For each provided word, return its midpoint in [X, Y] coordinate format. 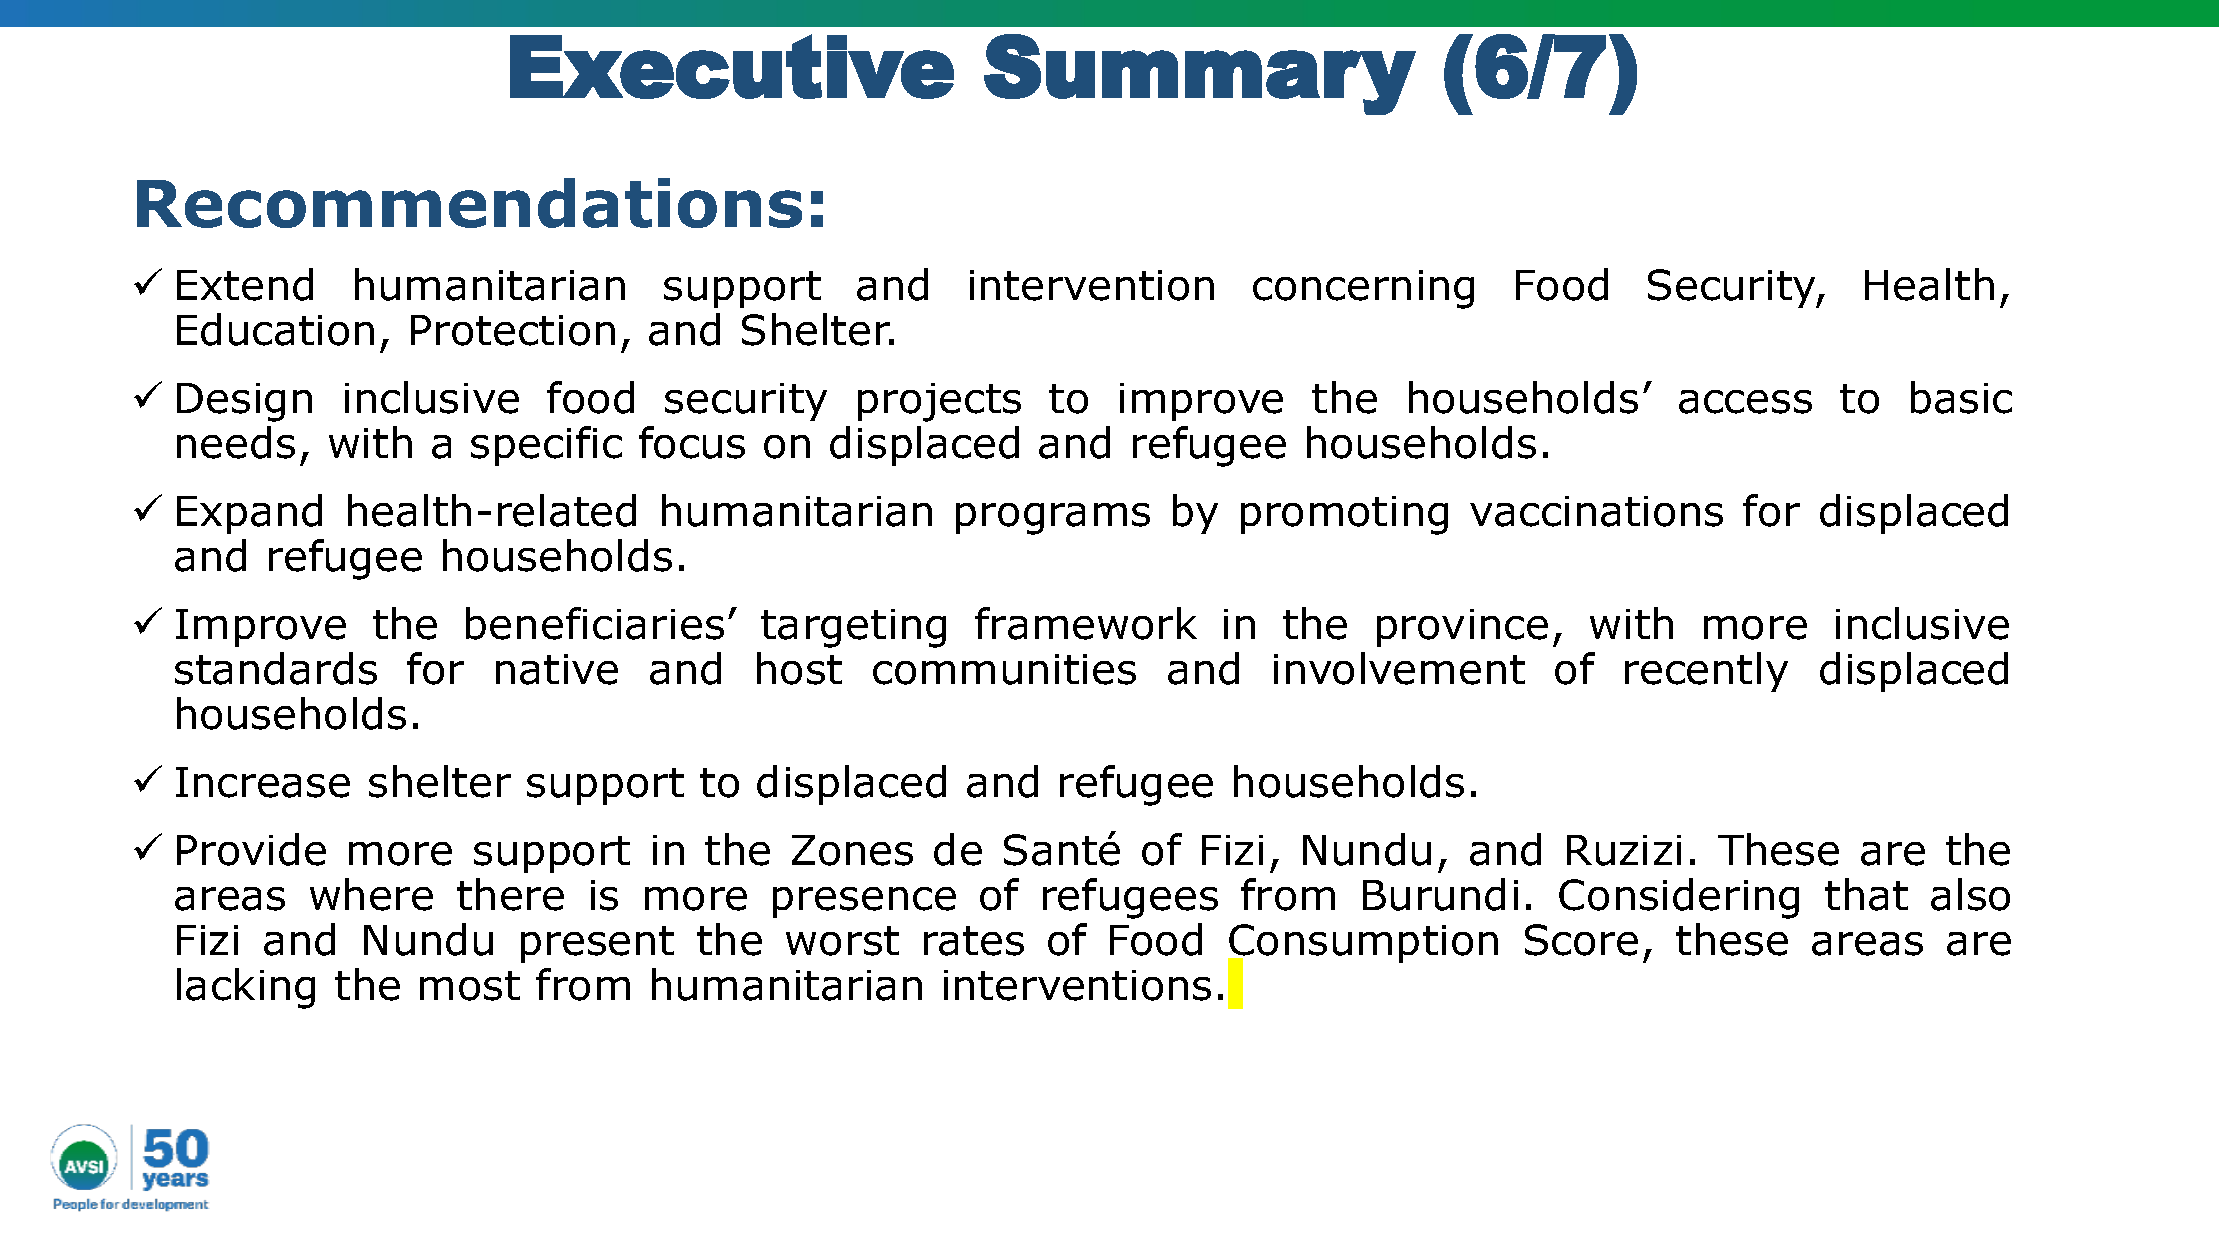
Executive [732, 66]
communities [1004, 669]
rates [974, 941]
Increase [263, 782]
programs [1053, 519]
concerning [1363, 289]
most [470, 986]
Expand [249, 514]
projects [939, 402]
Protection [513, 330]
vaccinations [1596, 511]
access [1745, 402]
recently [1706, 672]
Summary [1200, 74]
